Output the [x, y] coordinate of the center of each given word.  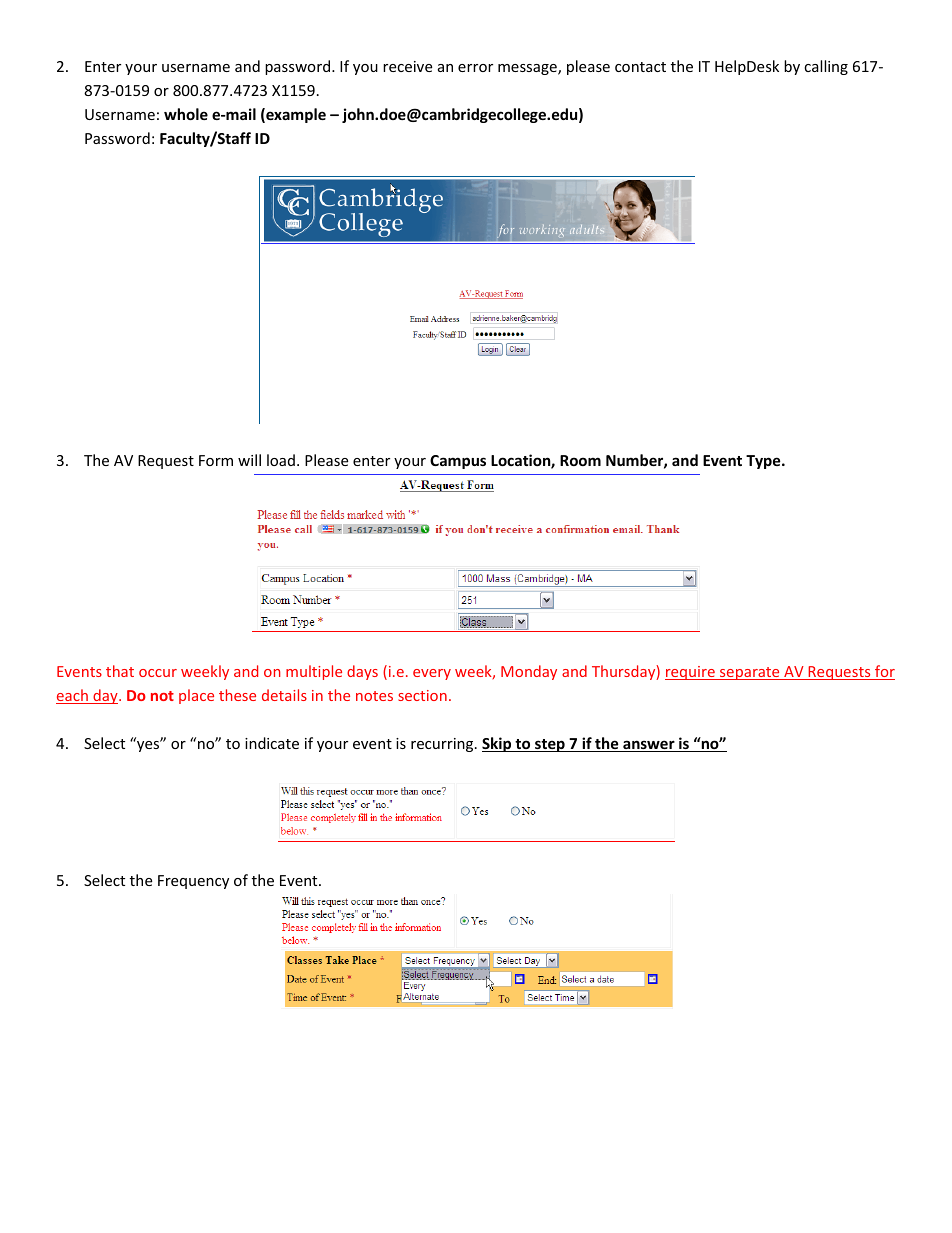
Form [216, 460]
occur [158, 673]
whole [186, 114]
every [432, 674]
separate [750, 673]
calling [826, 67]
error [475, 68]
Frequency [193, 882]
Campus [458, 462]
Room [580, 460]
